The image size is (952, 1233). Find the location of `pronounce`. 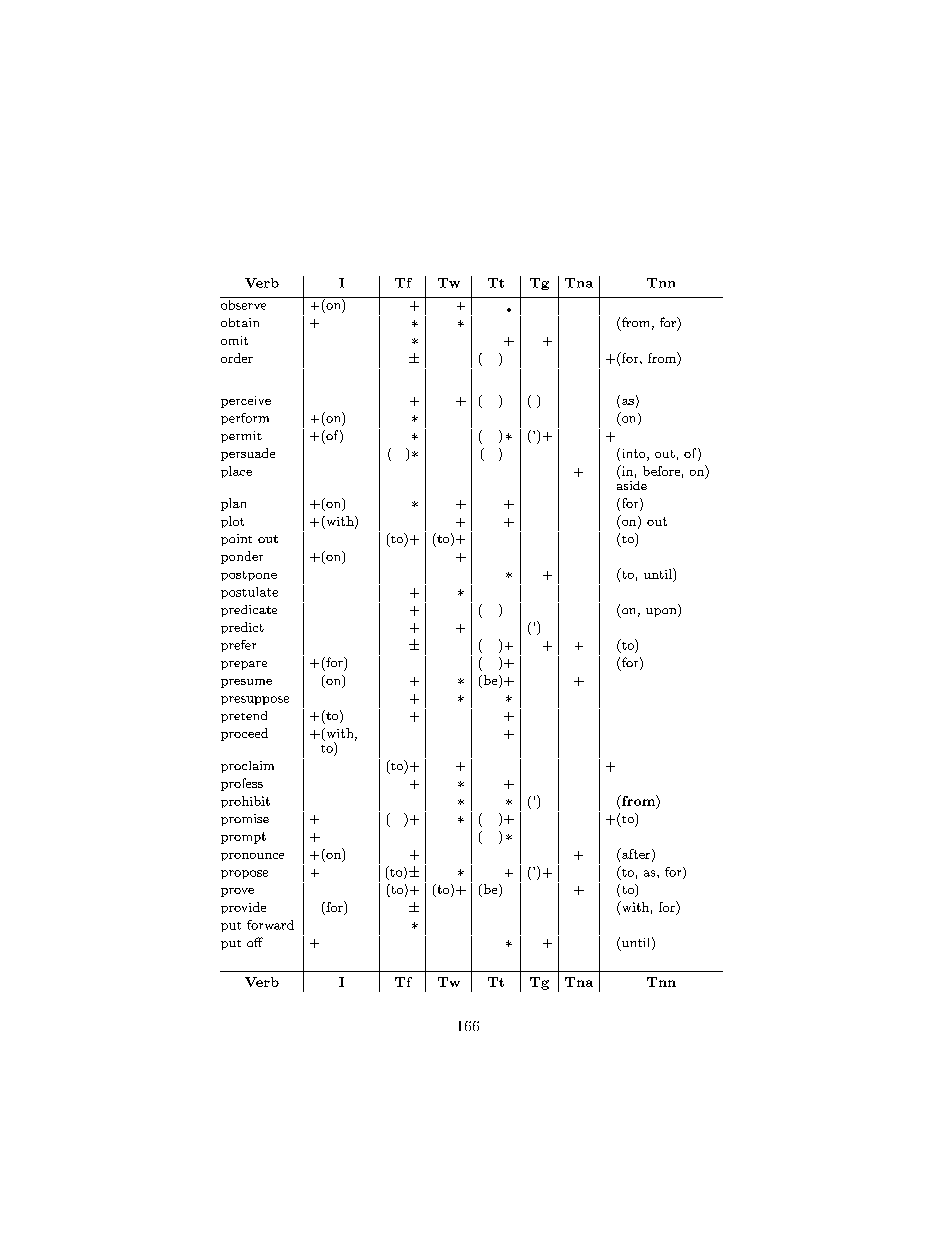

pronounce is located at coordinates (252, 857).
